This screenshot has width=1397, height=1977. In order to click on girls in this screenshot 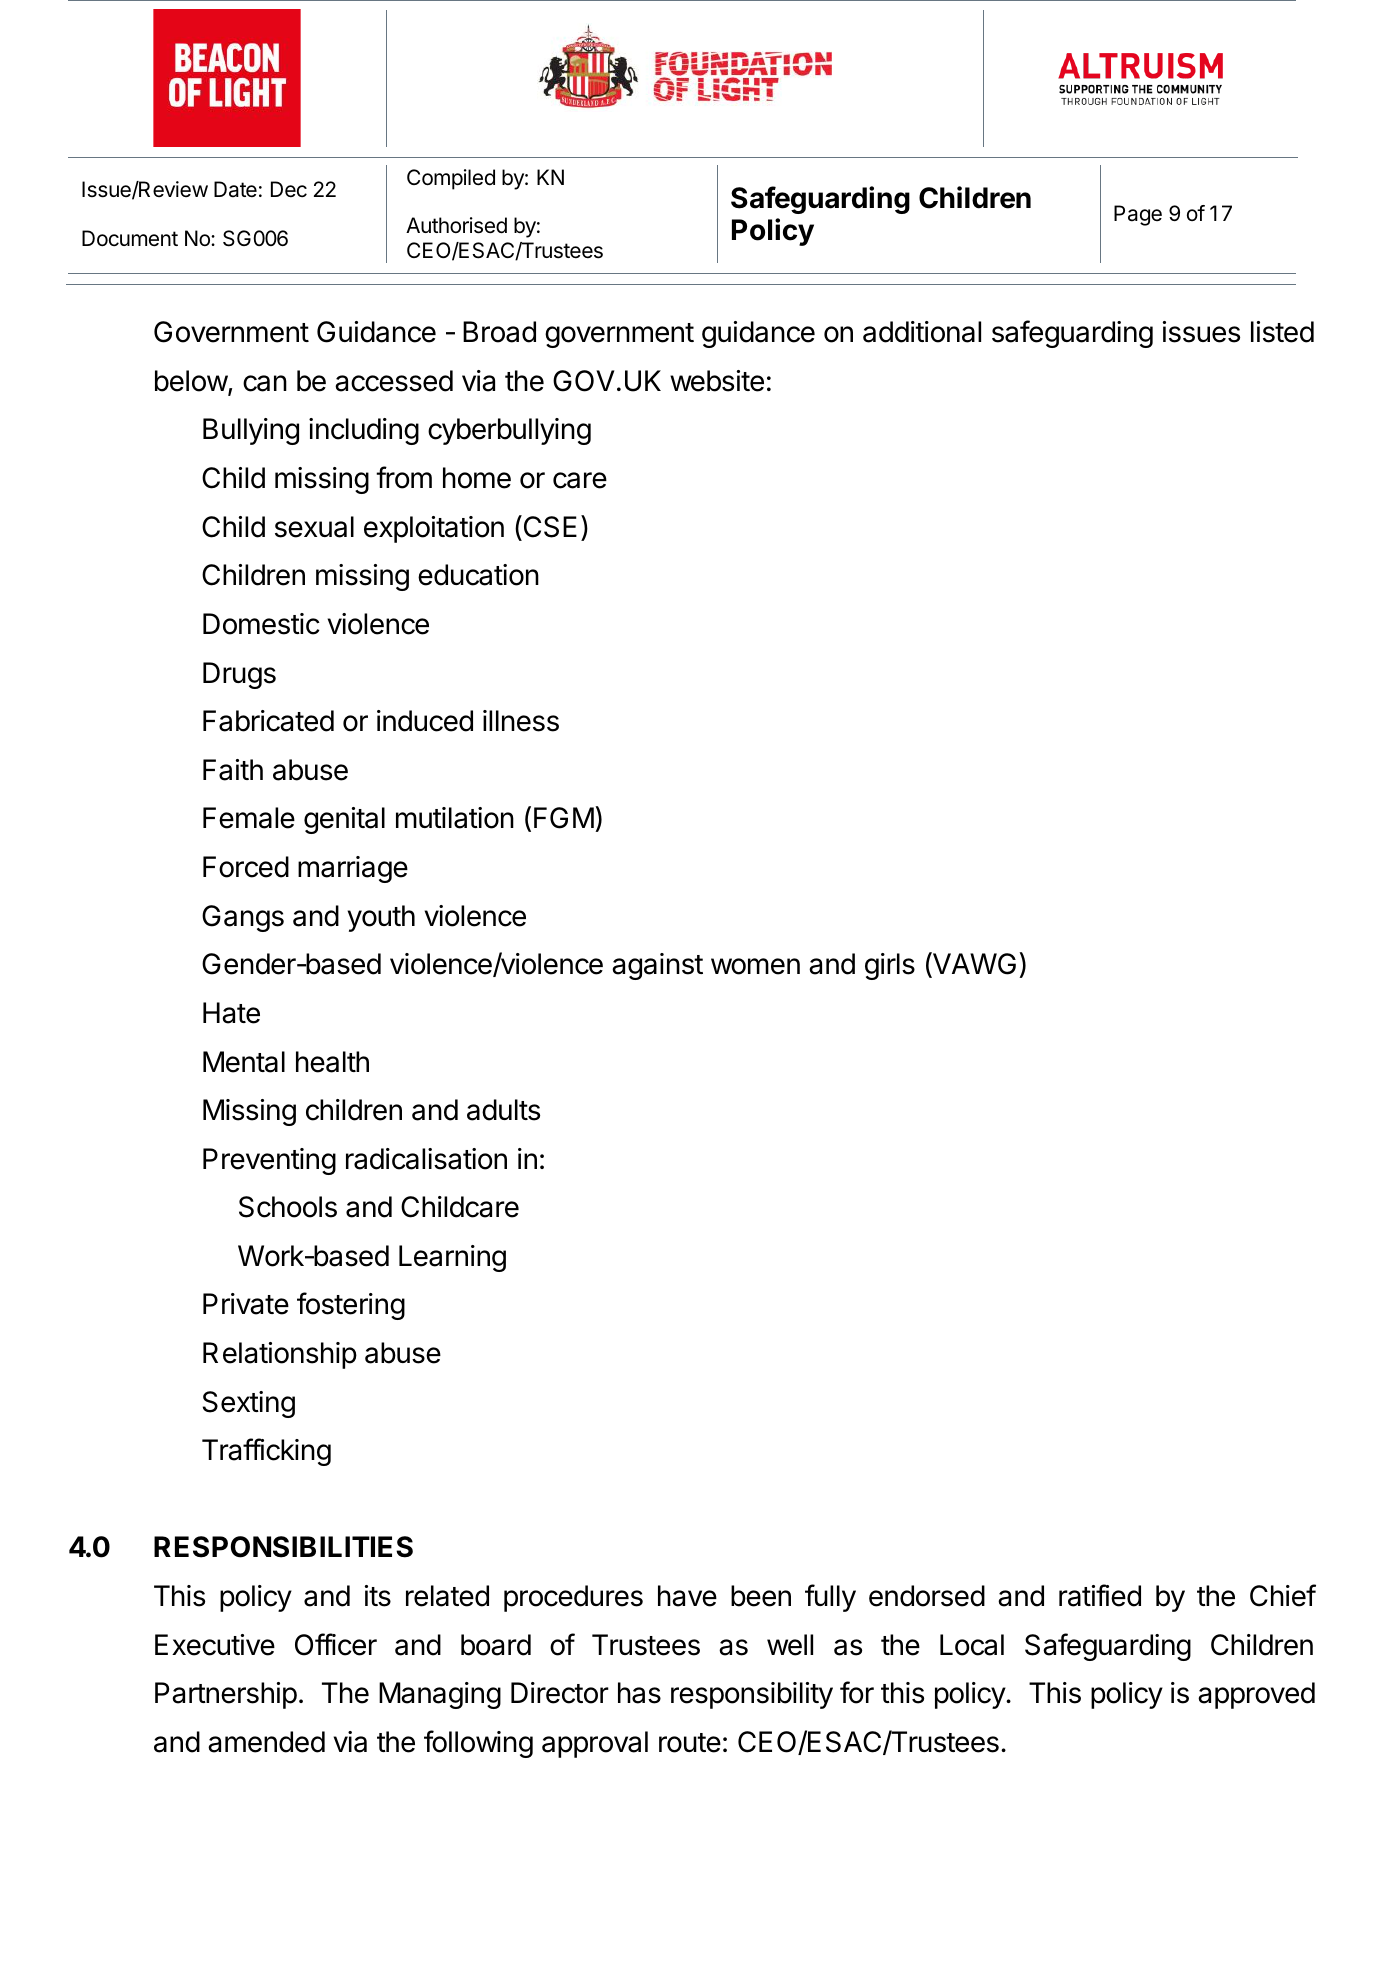, I will do `click(890, 966)`.
